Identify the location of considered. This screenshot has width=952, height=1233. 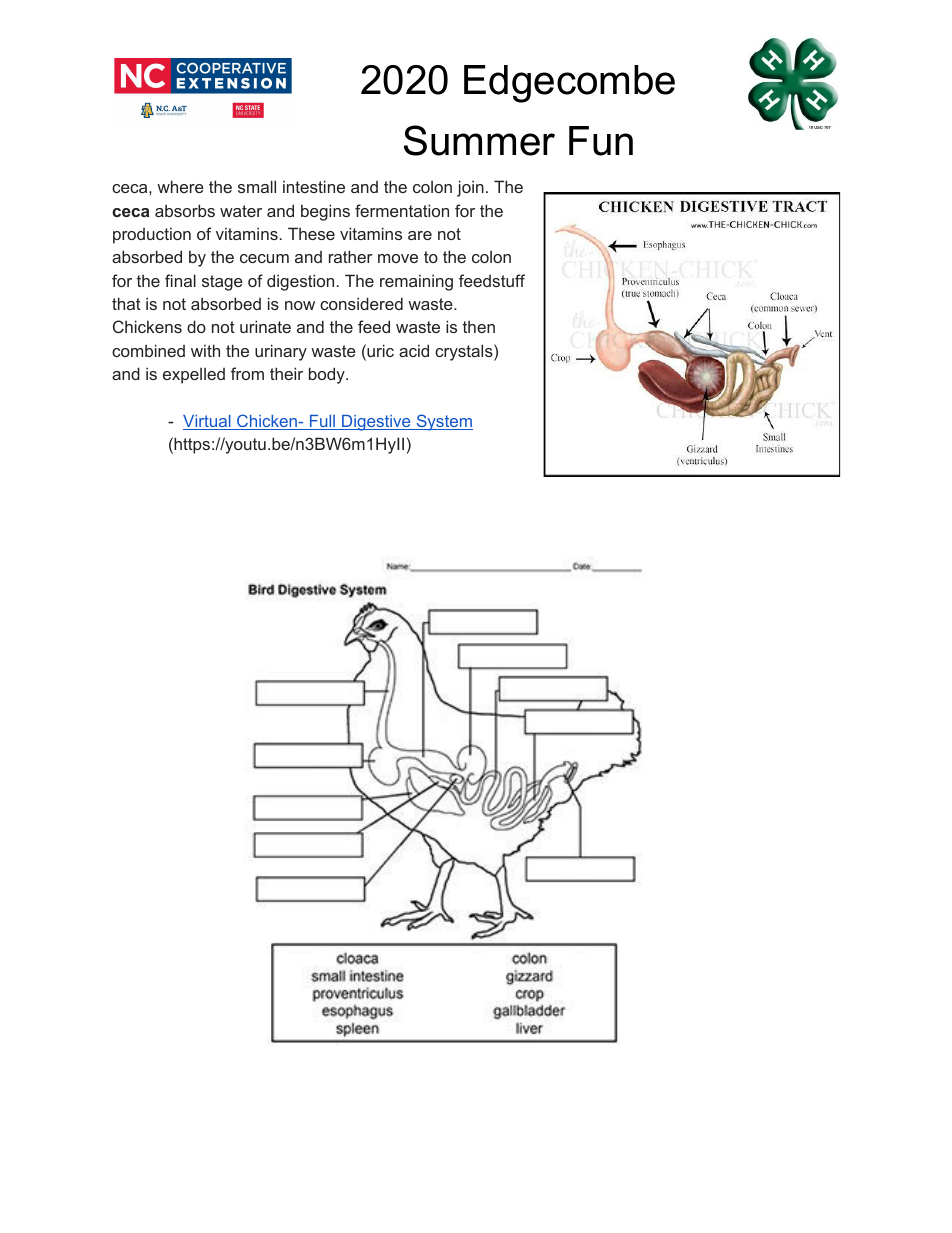
(361, 303).
